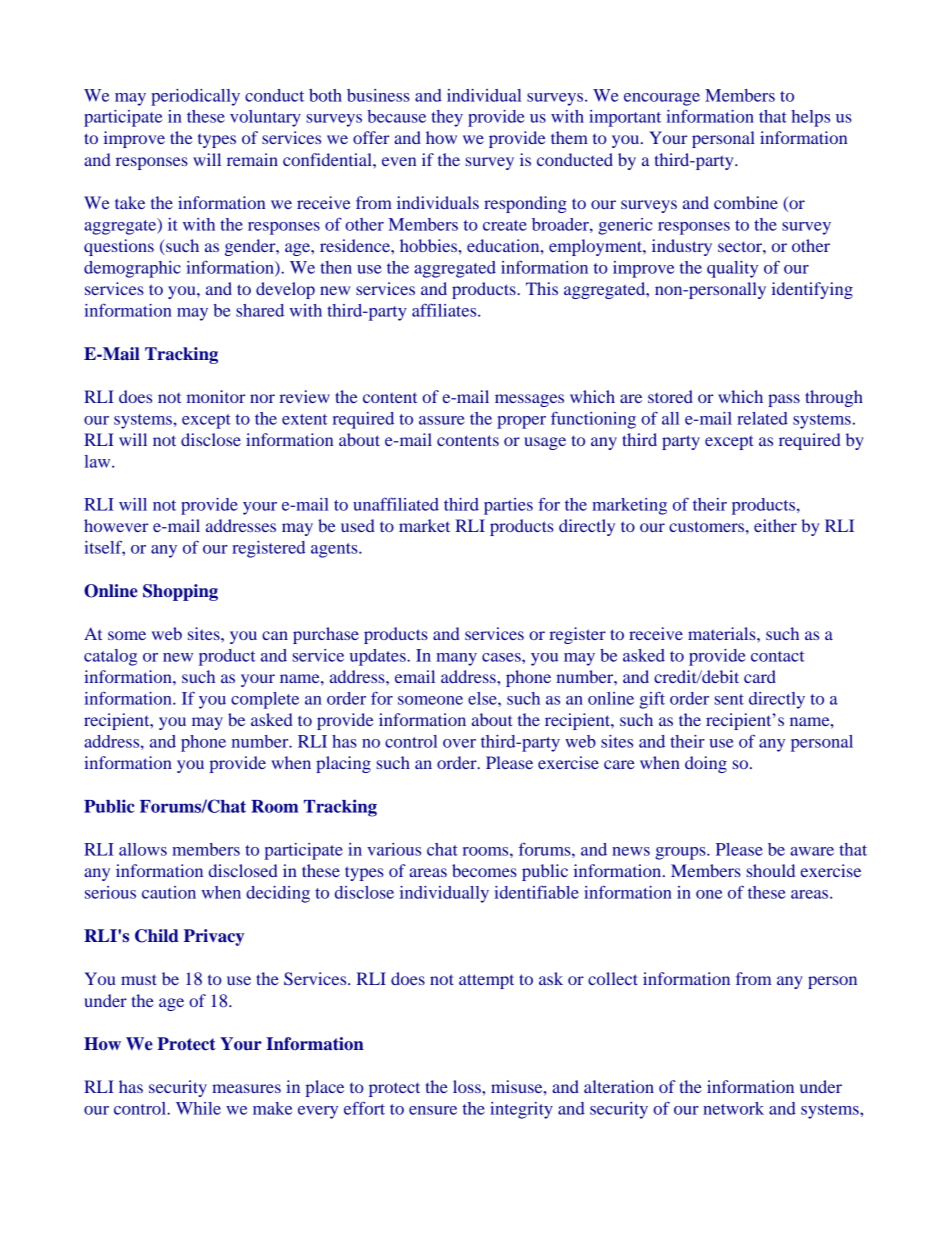 This screenshot has width=952, height=1233. I want to click on messages, so click(529, 400).
